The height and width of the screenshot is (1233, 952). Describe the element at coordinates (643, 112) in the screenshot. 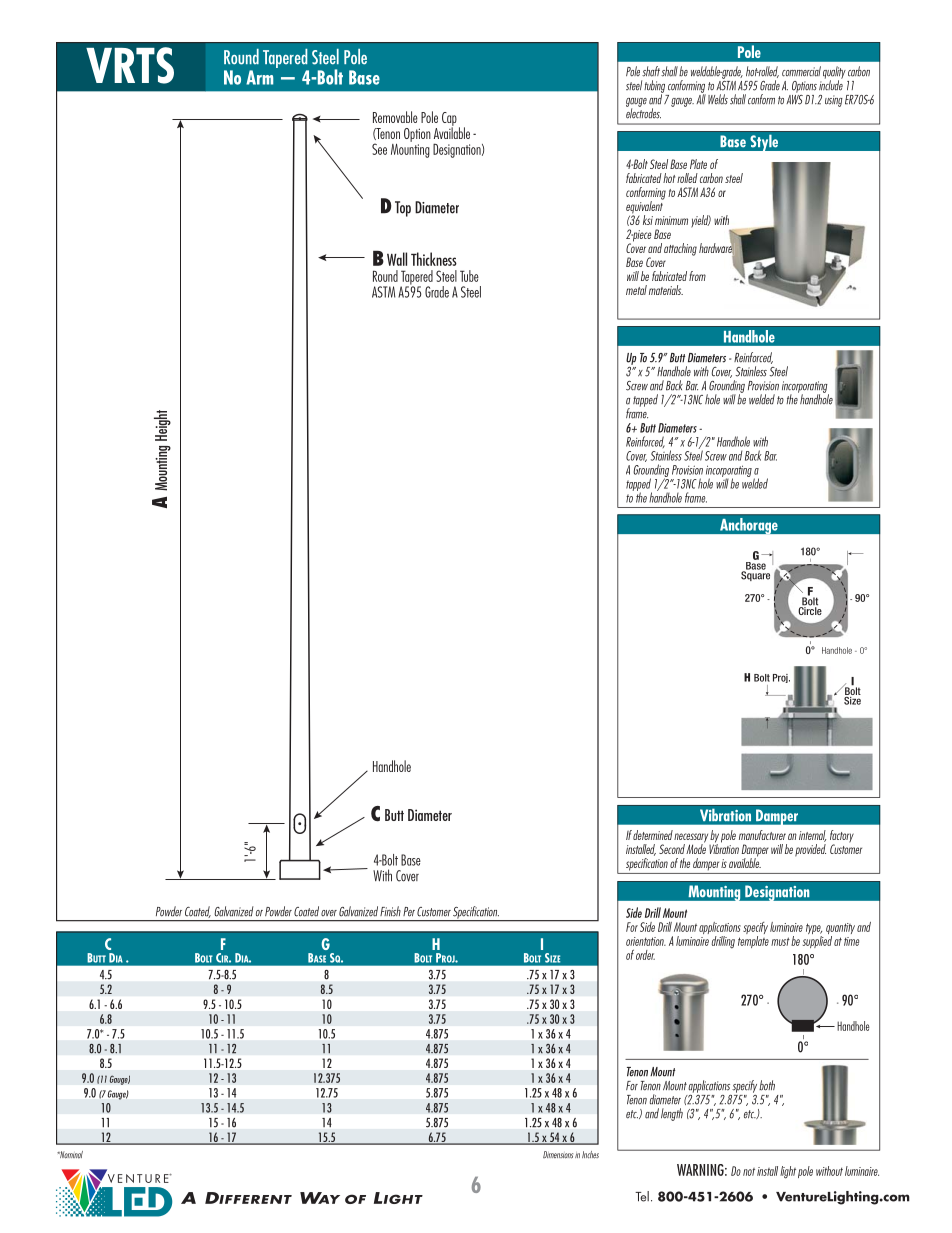

I see `electrodes` at that location.
